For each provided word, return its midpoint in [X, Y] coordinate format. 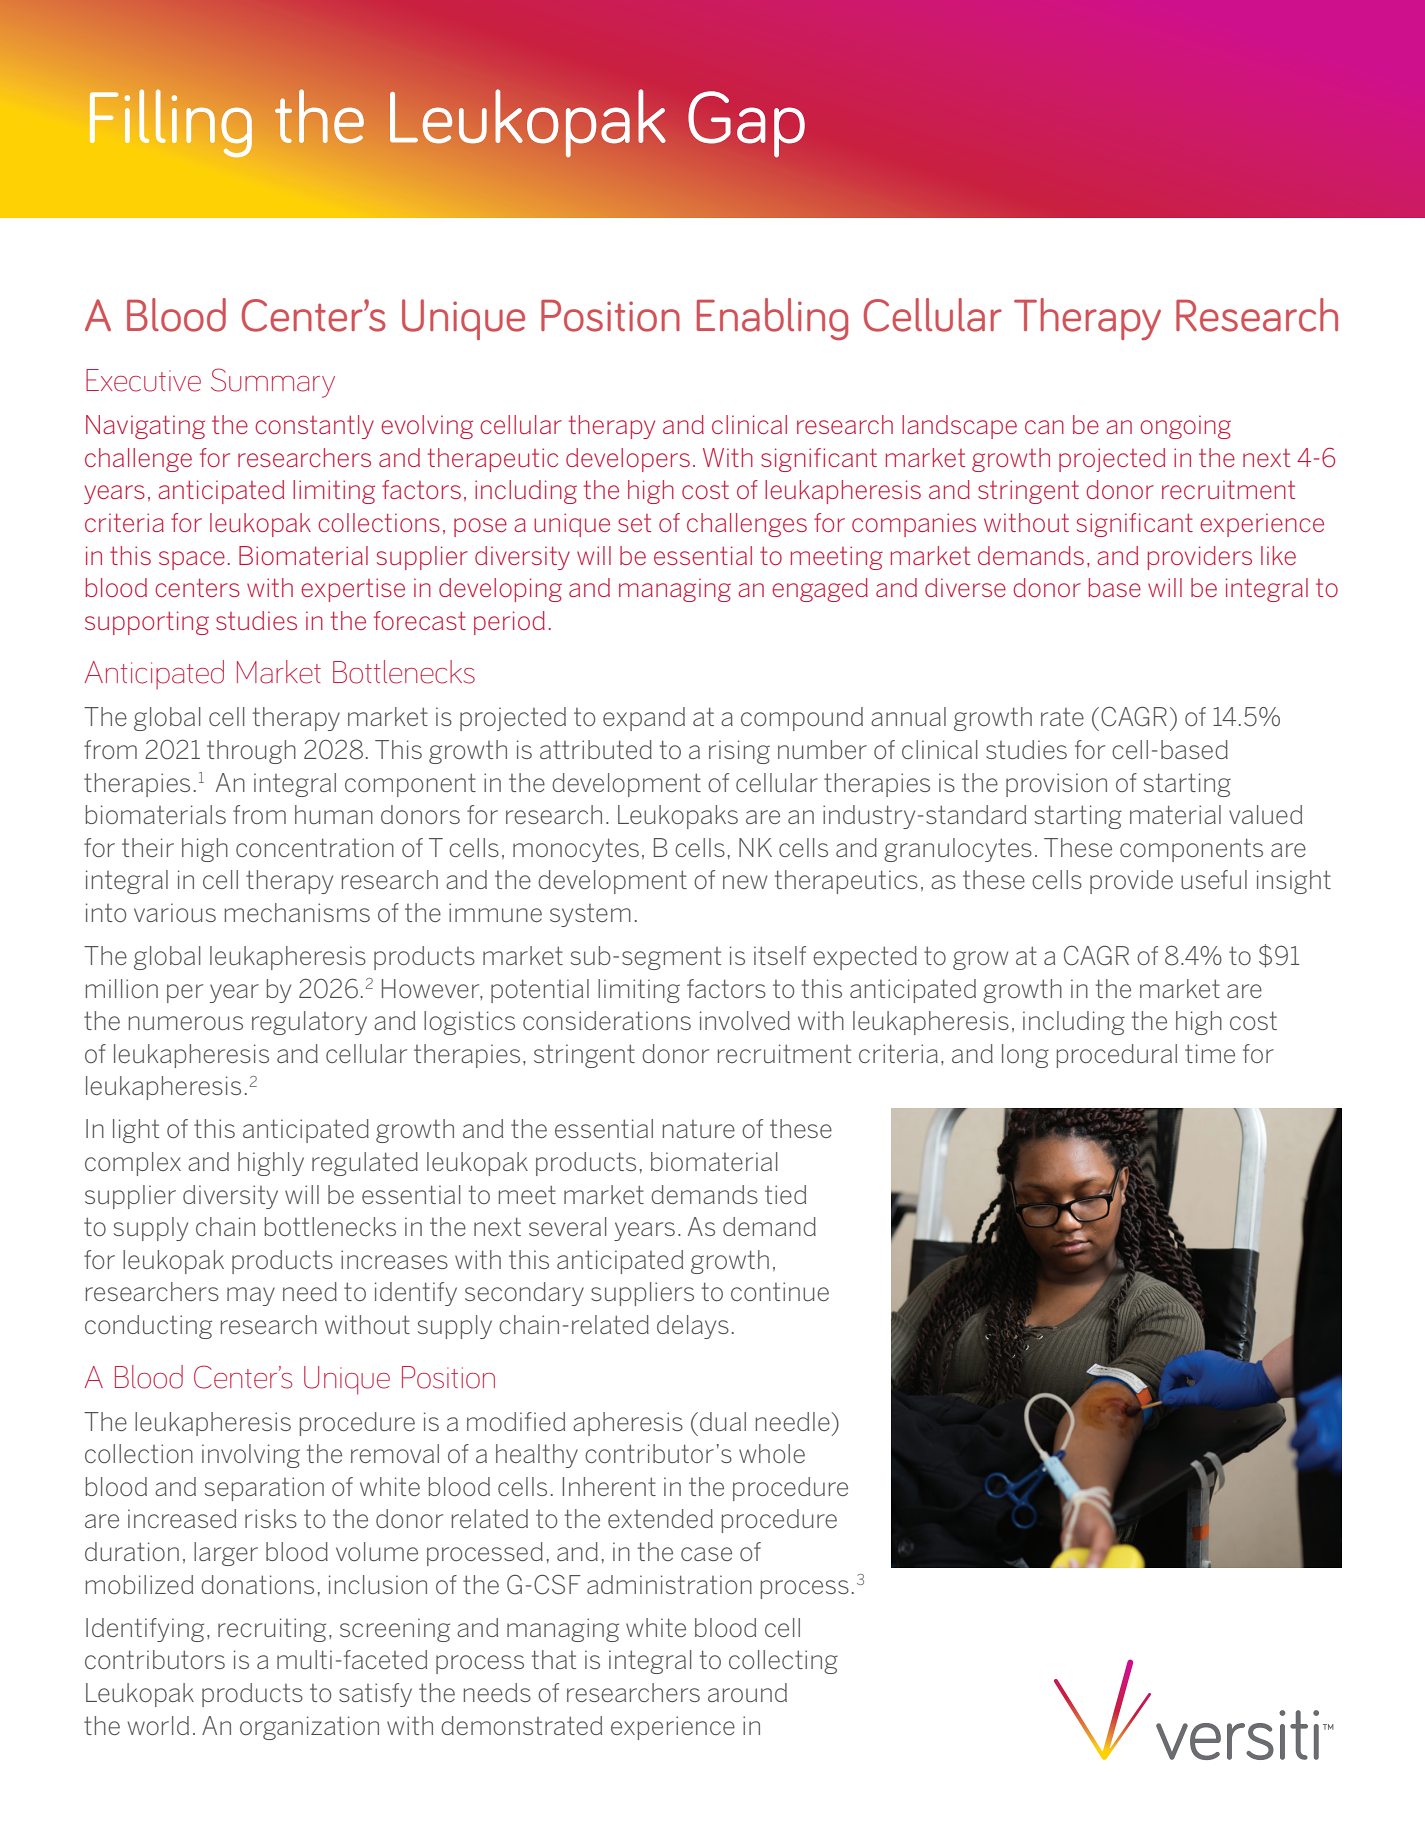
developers [628, 460]
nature [699, 1129]
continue [780, 1291]
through [251, 752]
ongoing [1185, 427]
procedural [1117, 1056]
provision [1056, 785]
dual [723, 1421]
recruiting [272, 1630]
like [1278, 555]
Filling [171, 123]
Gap [746, 124]
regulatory [309, 1023]
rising [739, 752]
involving [251, 1456]
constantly [314, 427]
